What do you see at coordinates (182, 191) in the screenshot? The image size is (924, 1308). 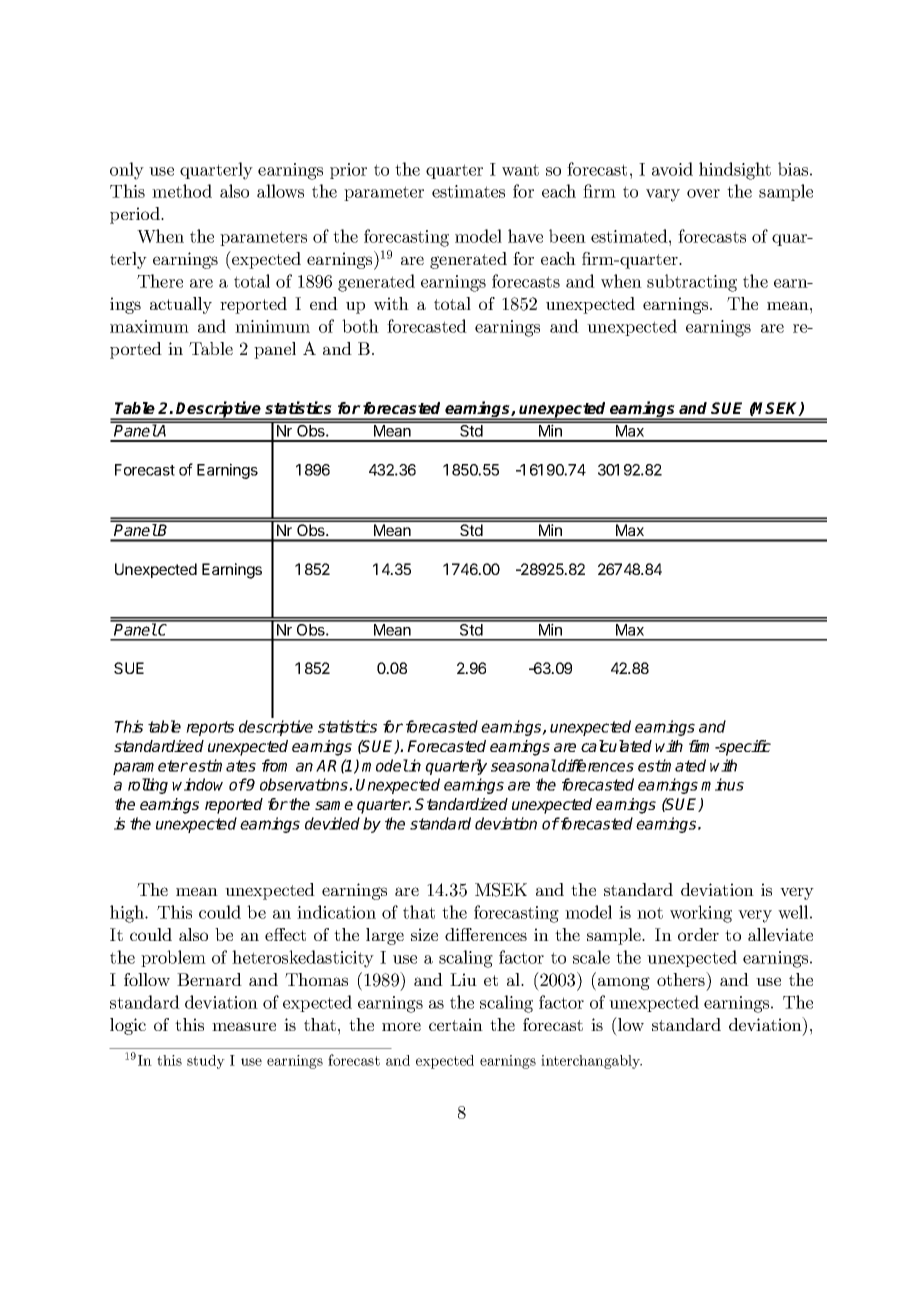 I see `method` at bounding box center [182, 191].
